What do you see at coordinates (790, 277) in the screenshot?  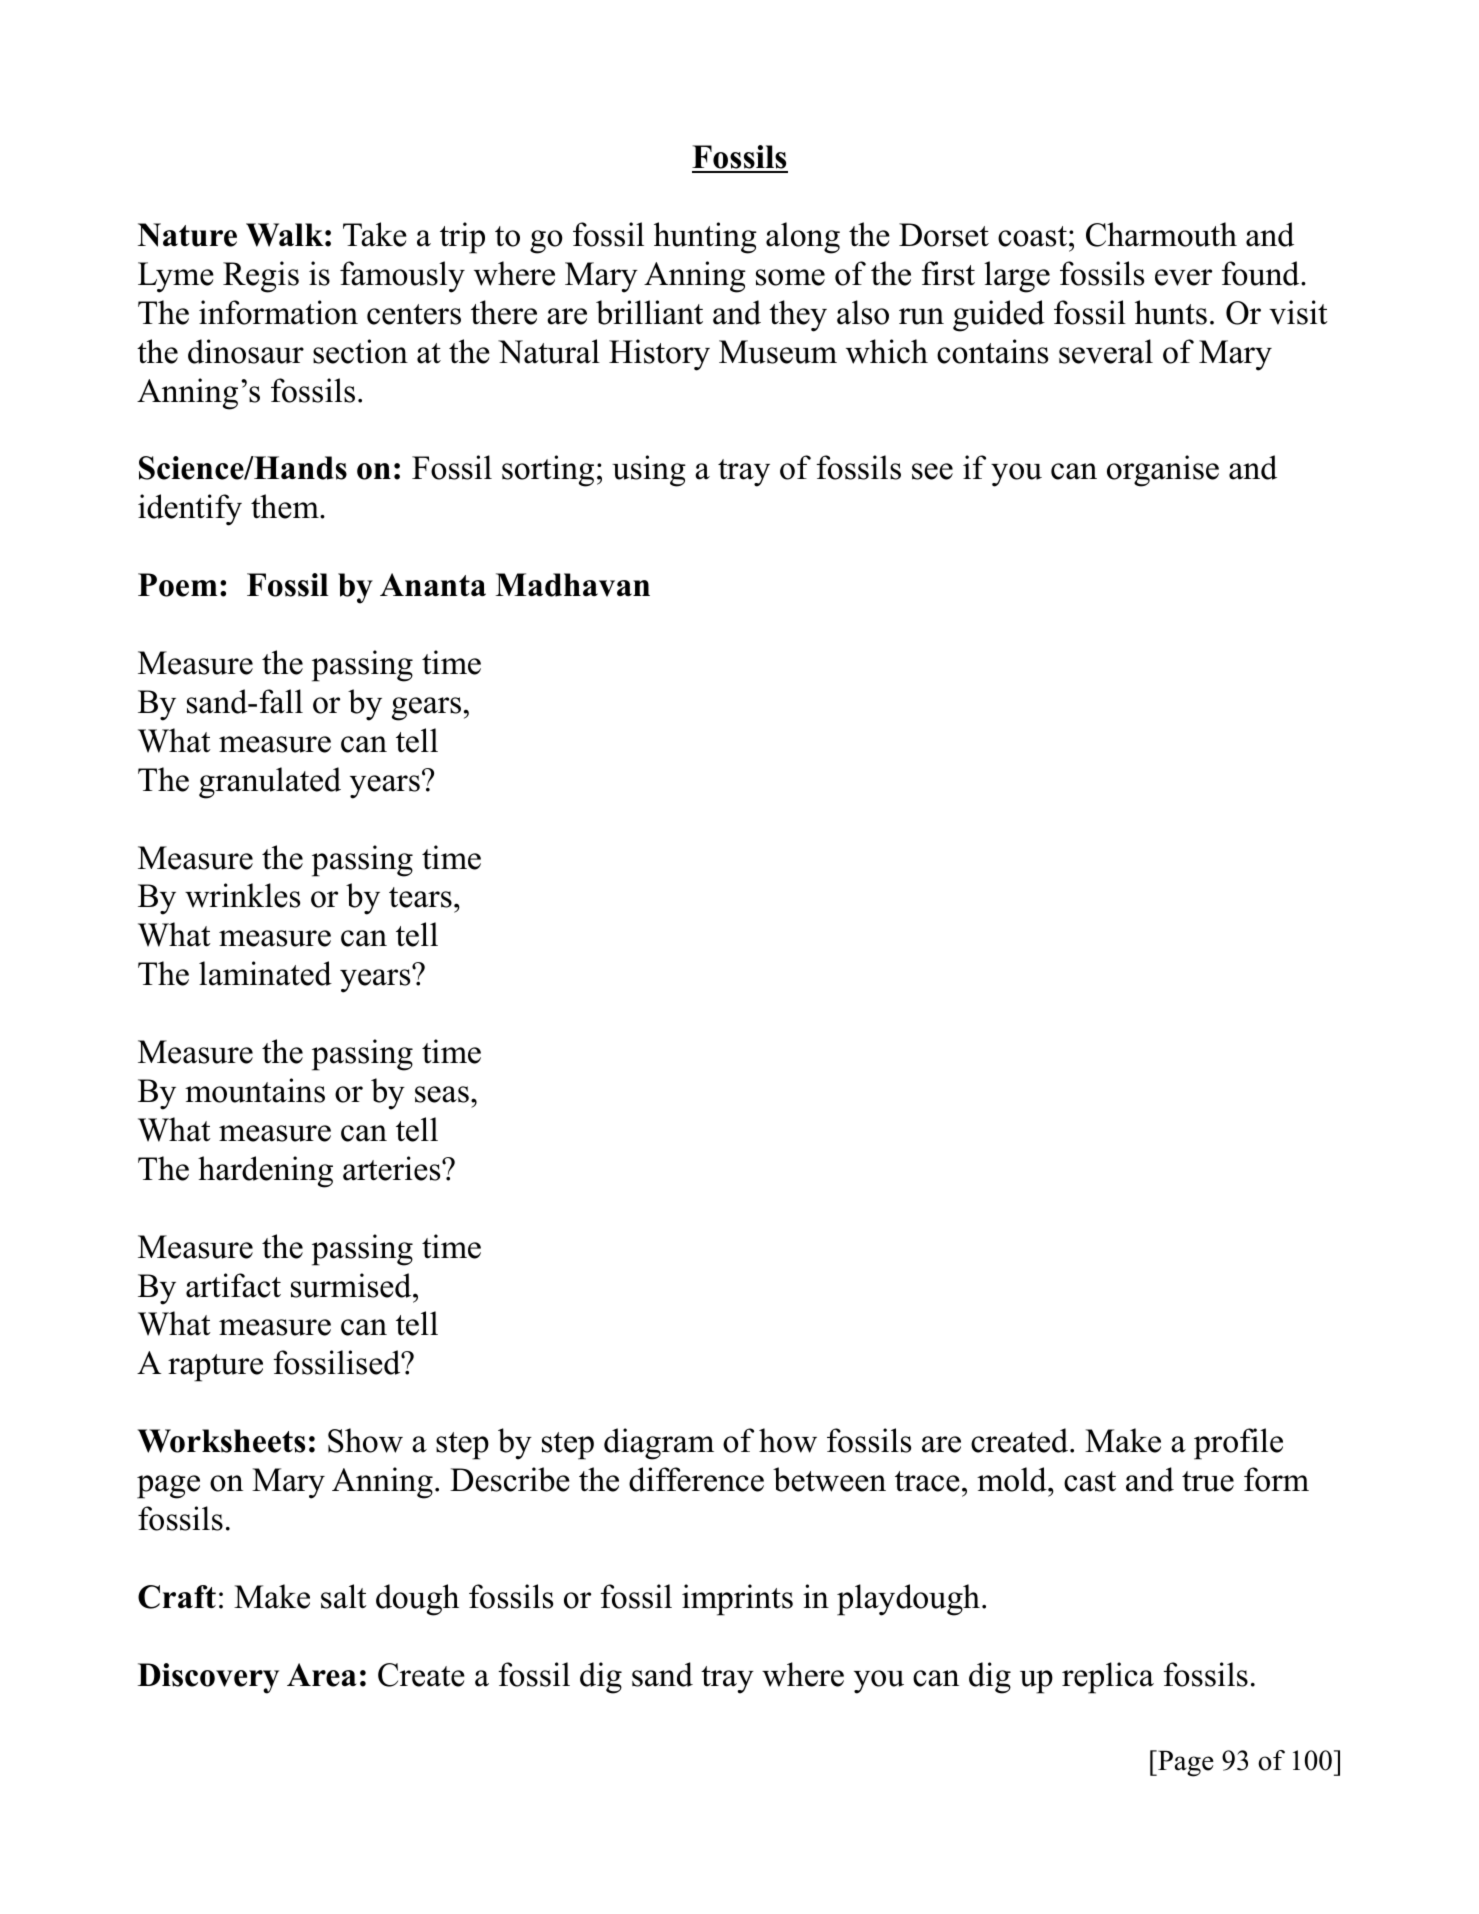 I see `some` at bounding box center [790, 277].
